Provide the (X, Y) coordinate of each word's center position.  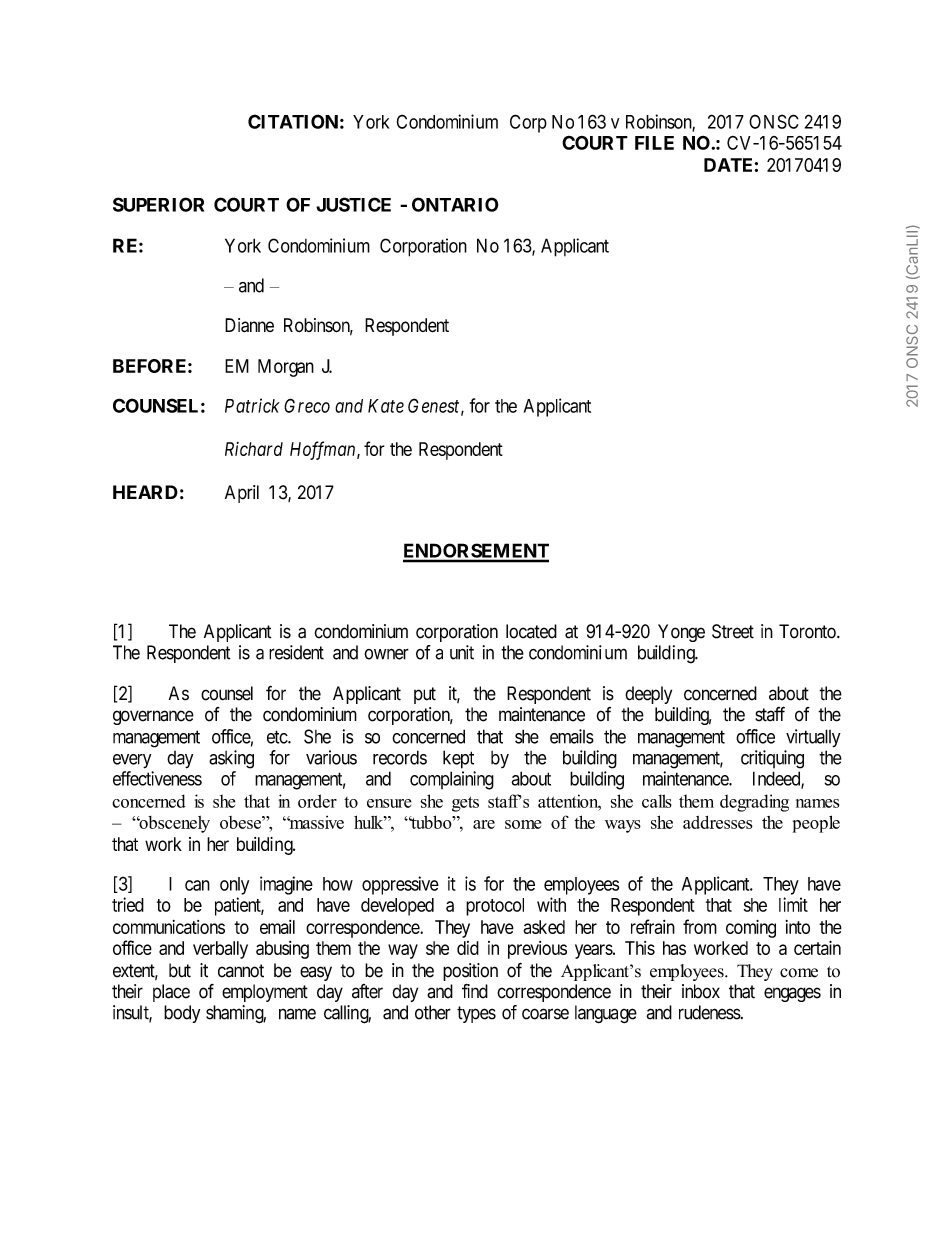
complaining (452, 780)
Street (733, 631)
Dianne (249, 325)
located (531, 631)
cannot (241, 971)
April (242, 494)
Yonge (681, 633)
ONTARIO (455, 204)
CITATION (293, 121)
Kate (386, 406)
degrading (754, 803)
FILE (654, 143)
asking (231, 759)
